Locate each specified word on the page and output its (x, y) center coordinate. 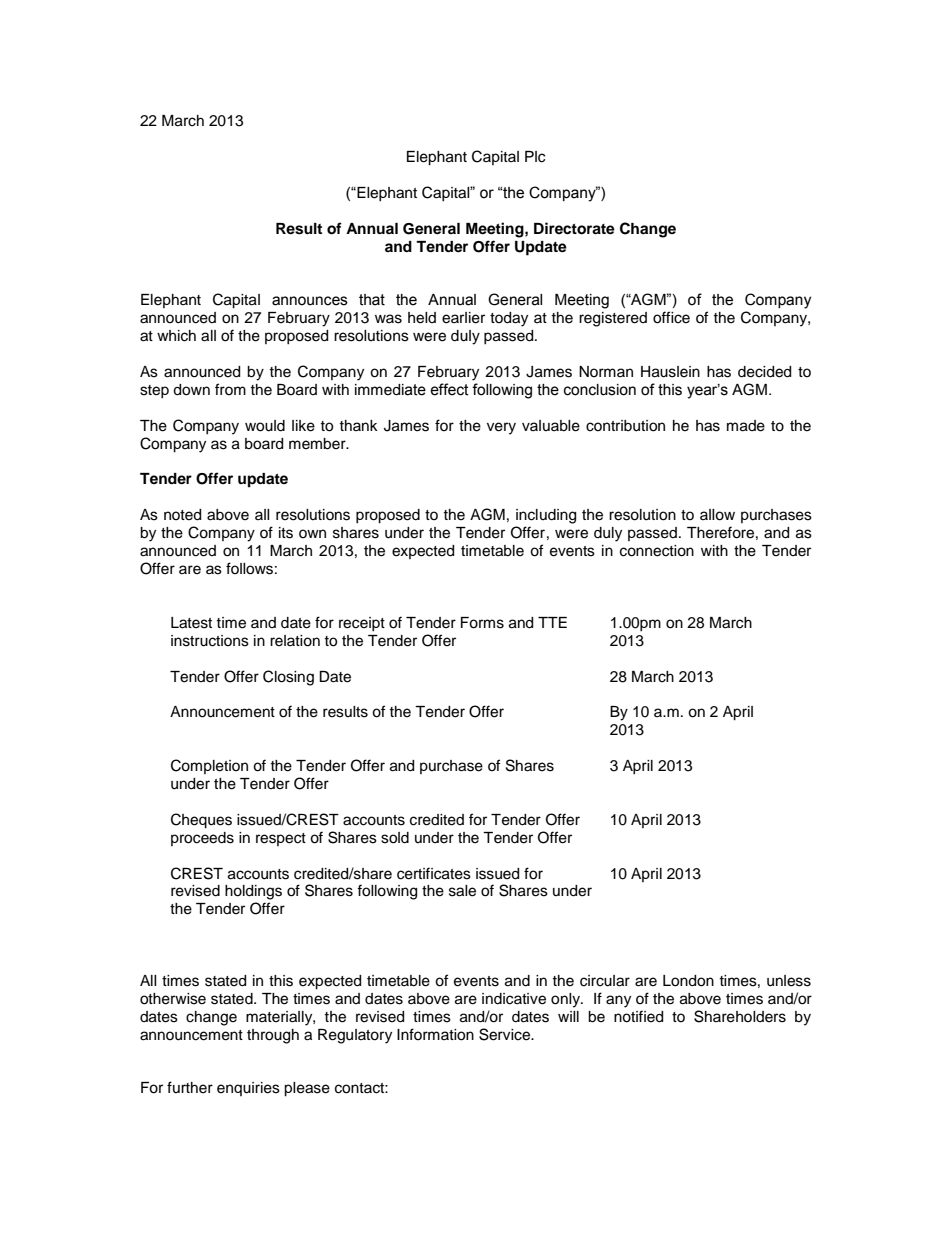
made (746, 426)
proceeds (202, 839)
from (230, 389)
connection (657, 551)
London (688, 981)
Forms (482, 623)
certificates (434, 873)
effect (449, 389)
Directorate (574, 228)
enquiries (248, 1089)
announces (310, 301)
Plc (535, 157)
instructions (210, 641)
